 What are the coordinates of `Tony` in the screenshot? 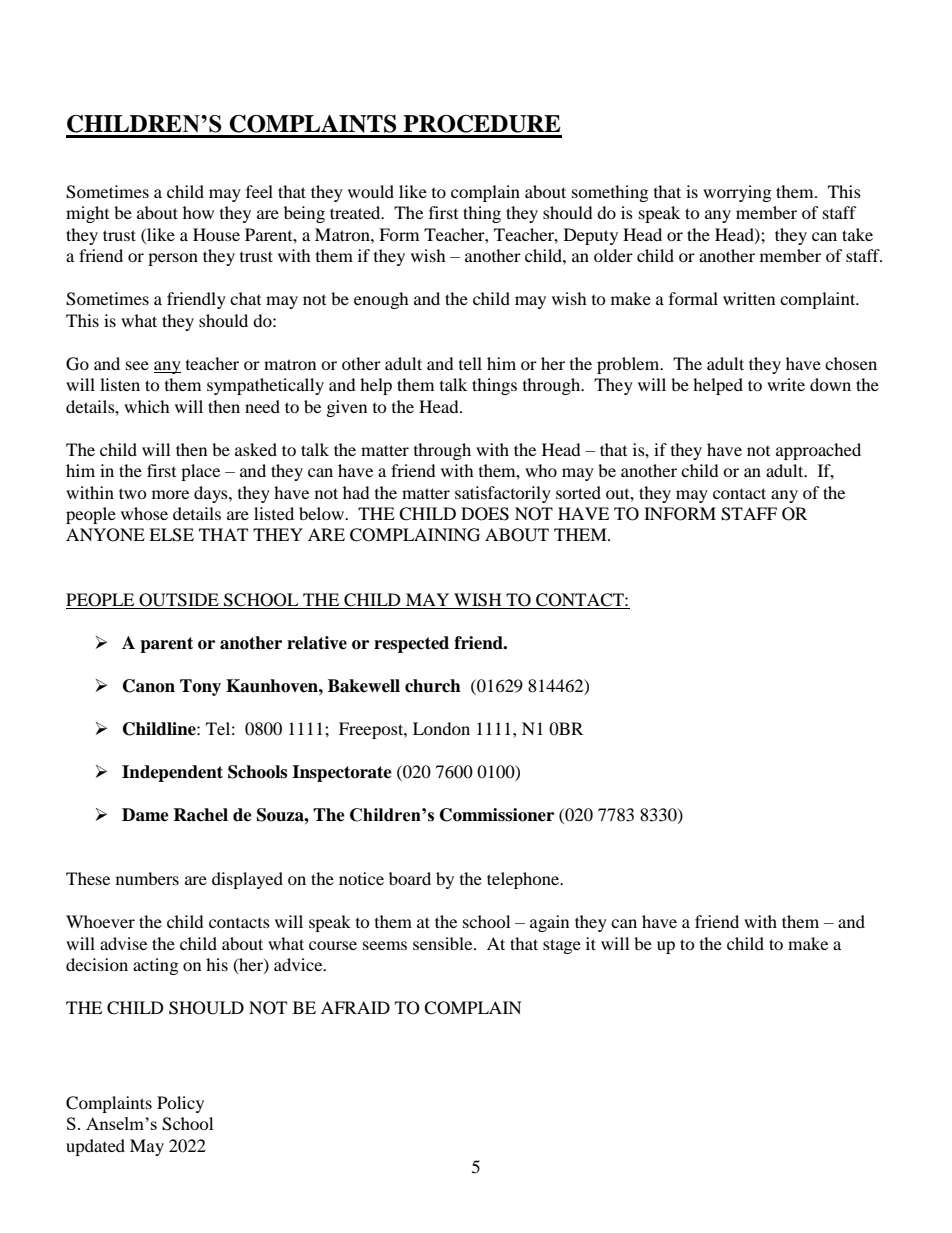 It's located at (200, 687).
